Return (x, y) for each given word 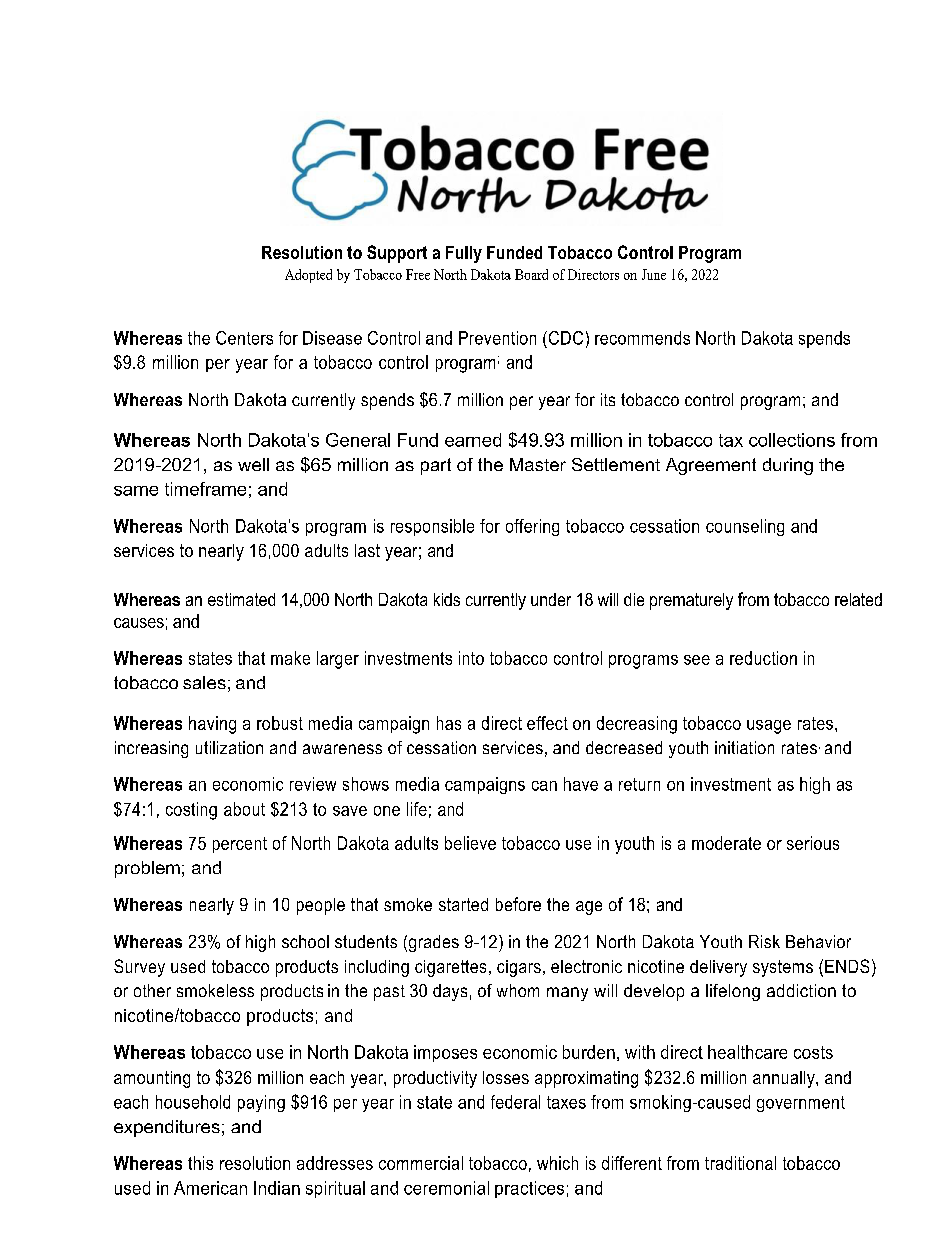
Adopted (308, 276)
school (305, 941)
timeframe (205, 489)
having (212, 725)
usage (769, 727)
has (449, 723)
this (200, 1163)
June (654, 274)
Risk (764, 941)
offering (532, 527)
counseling (745, 527)
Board (531, 274)
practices (529, 1189)
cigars (519, 968)
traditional (740, 1163)
